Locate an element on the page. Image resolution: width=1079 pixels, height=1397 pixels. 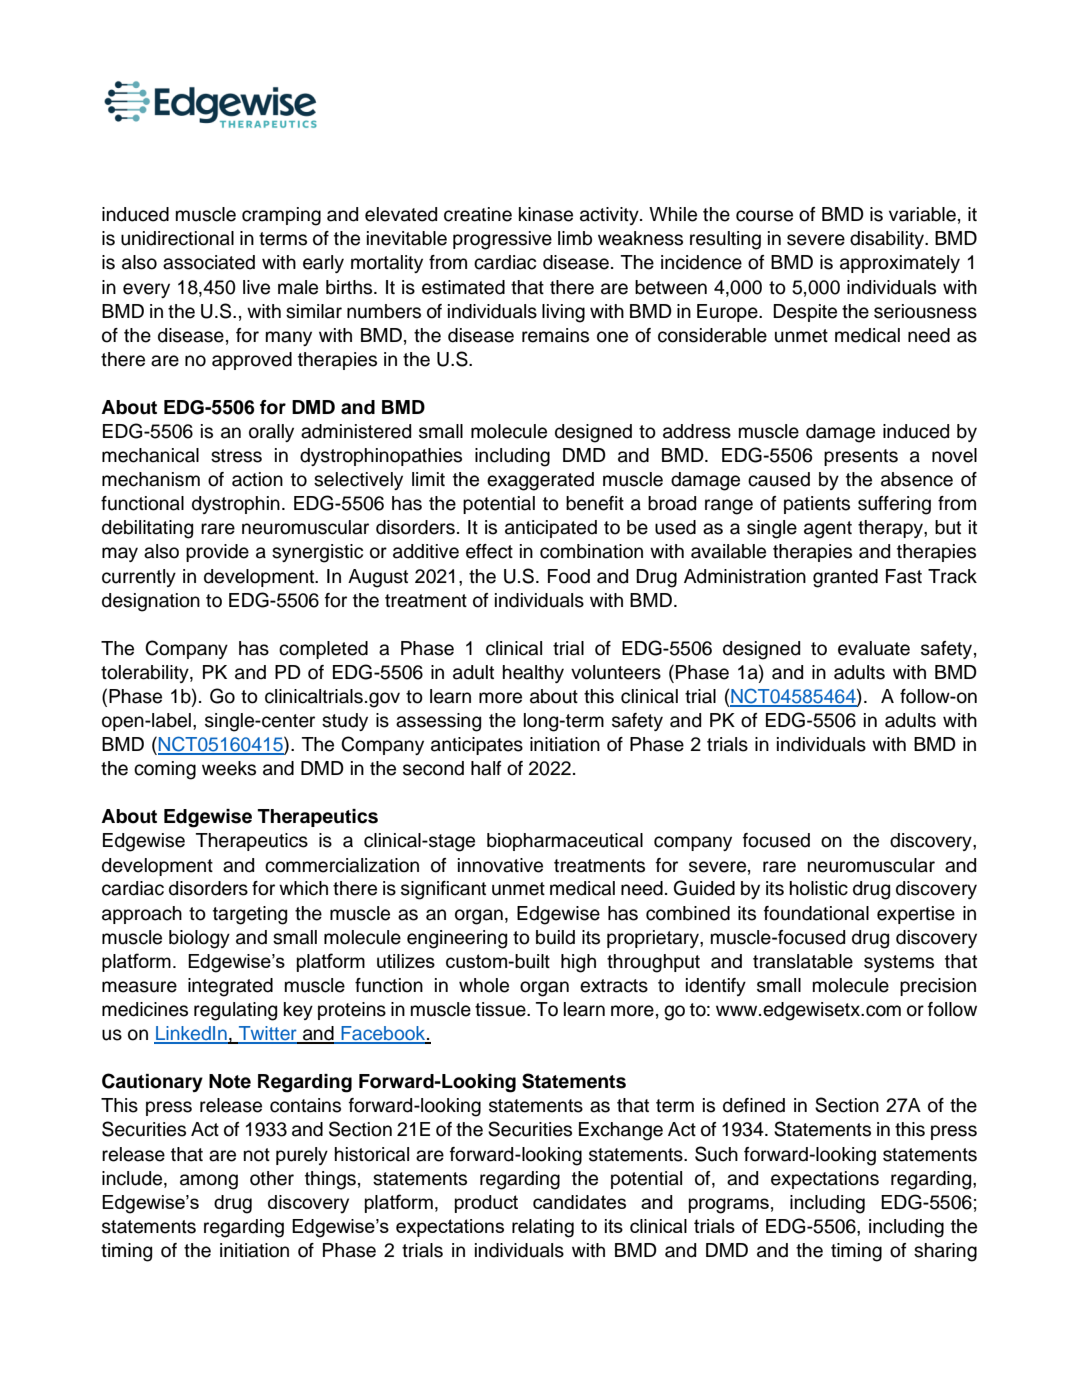
among is located at coordinates (209, 1182).
